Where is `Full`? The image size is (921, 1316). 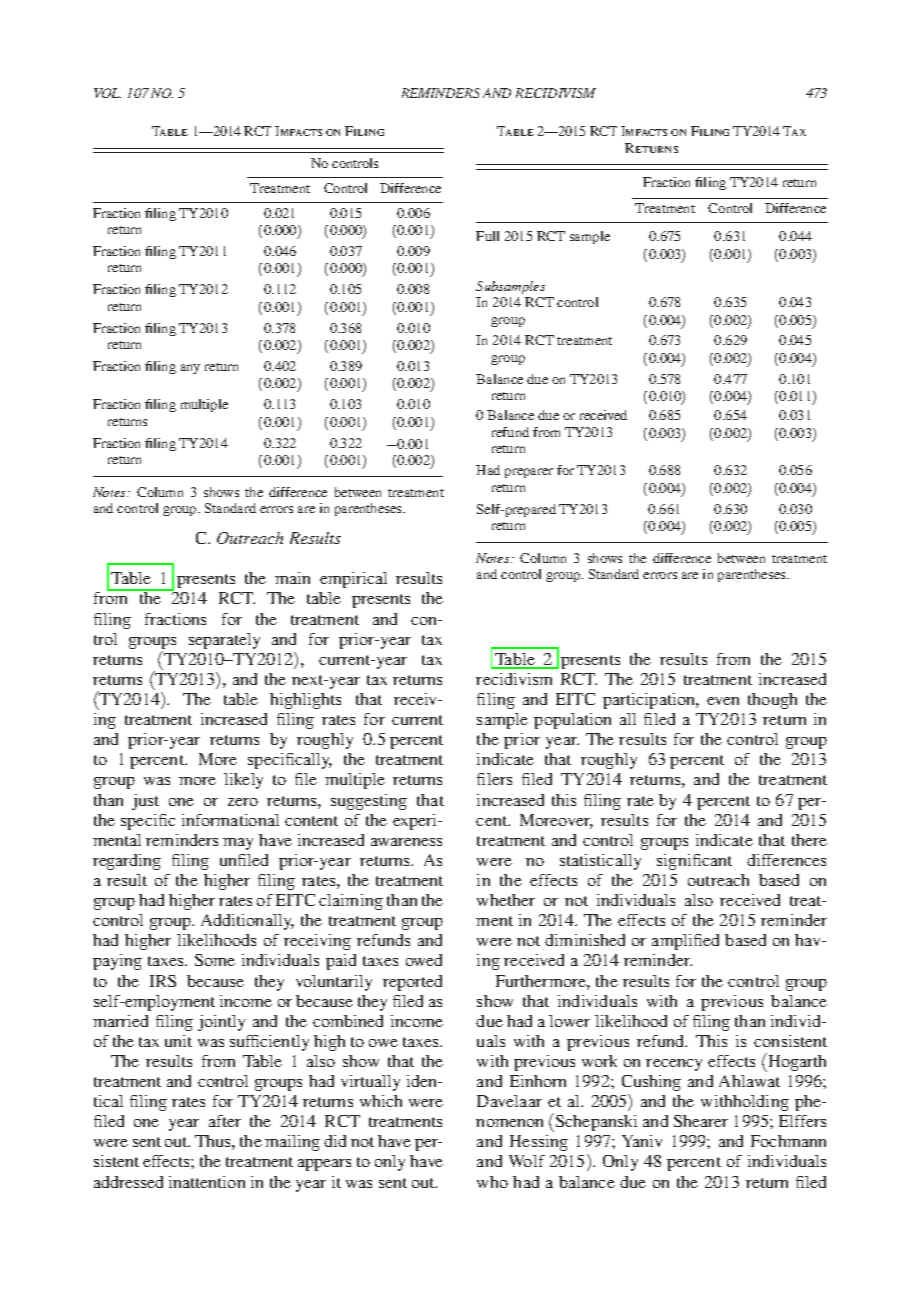 Full is located at coordinates (487, 236).
